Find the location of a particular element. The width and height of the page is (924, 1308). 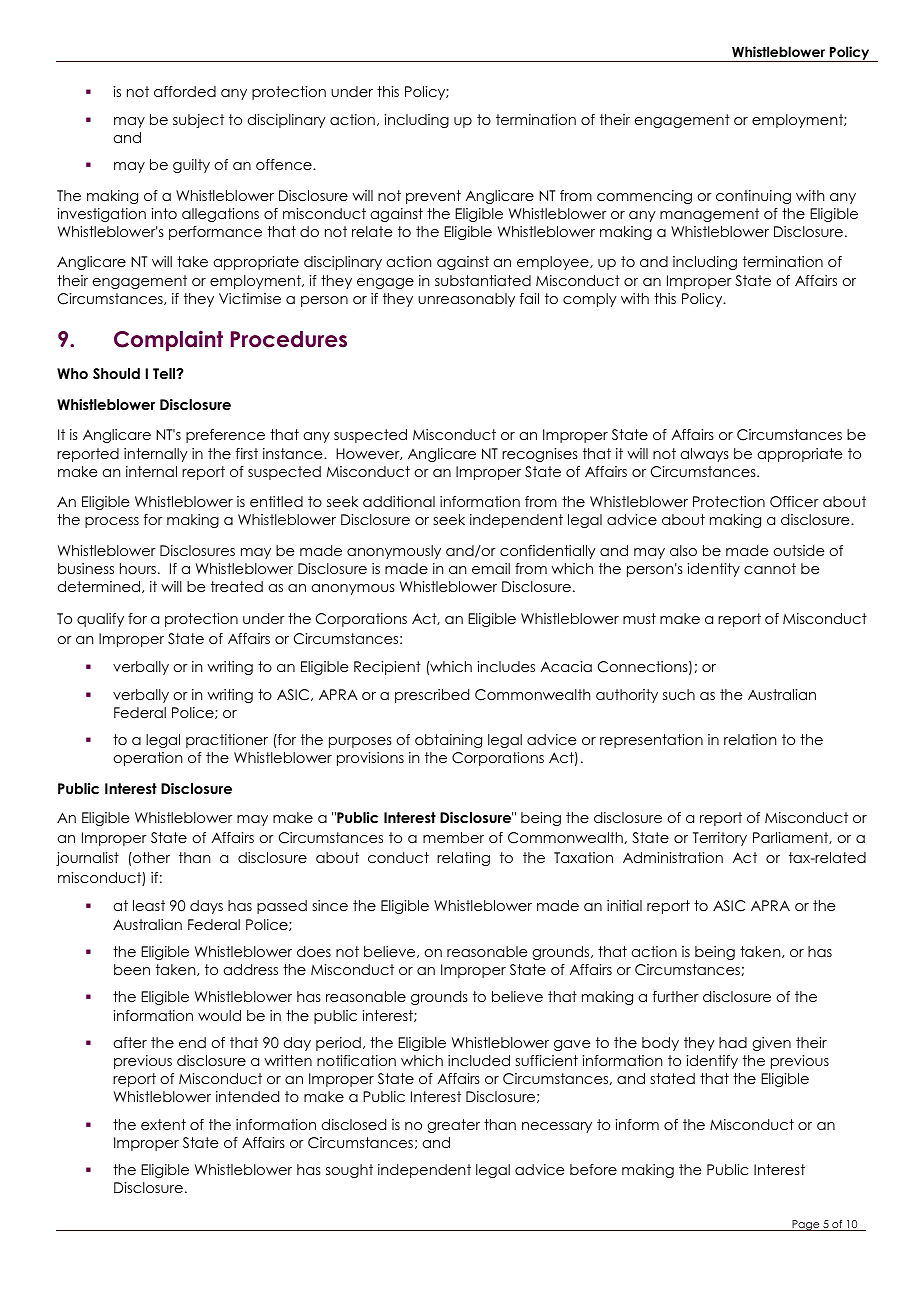

extent is located at coordinates (163, 1124).
